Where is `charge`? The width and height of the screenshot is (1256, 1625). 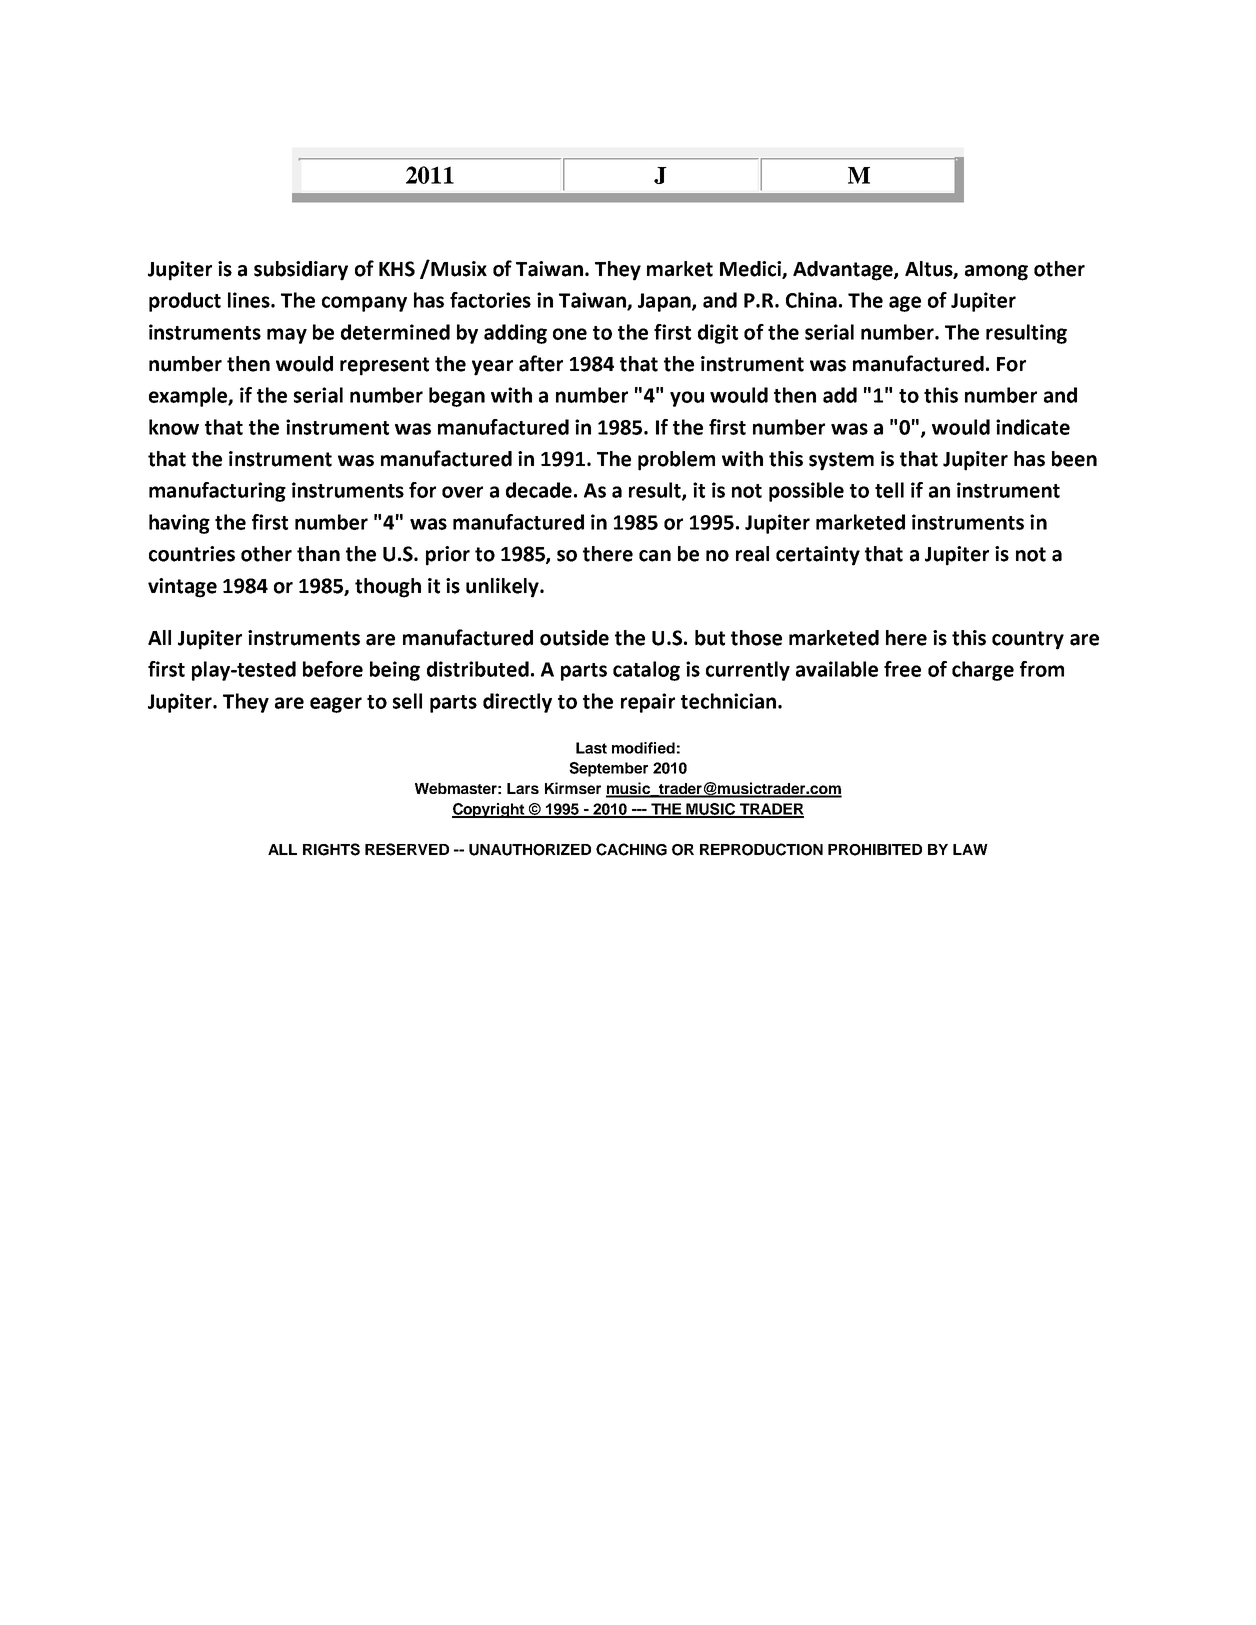
charge is located at coordinates (983, 671).
